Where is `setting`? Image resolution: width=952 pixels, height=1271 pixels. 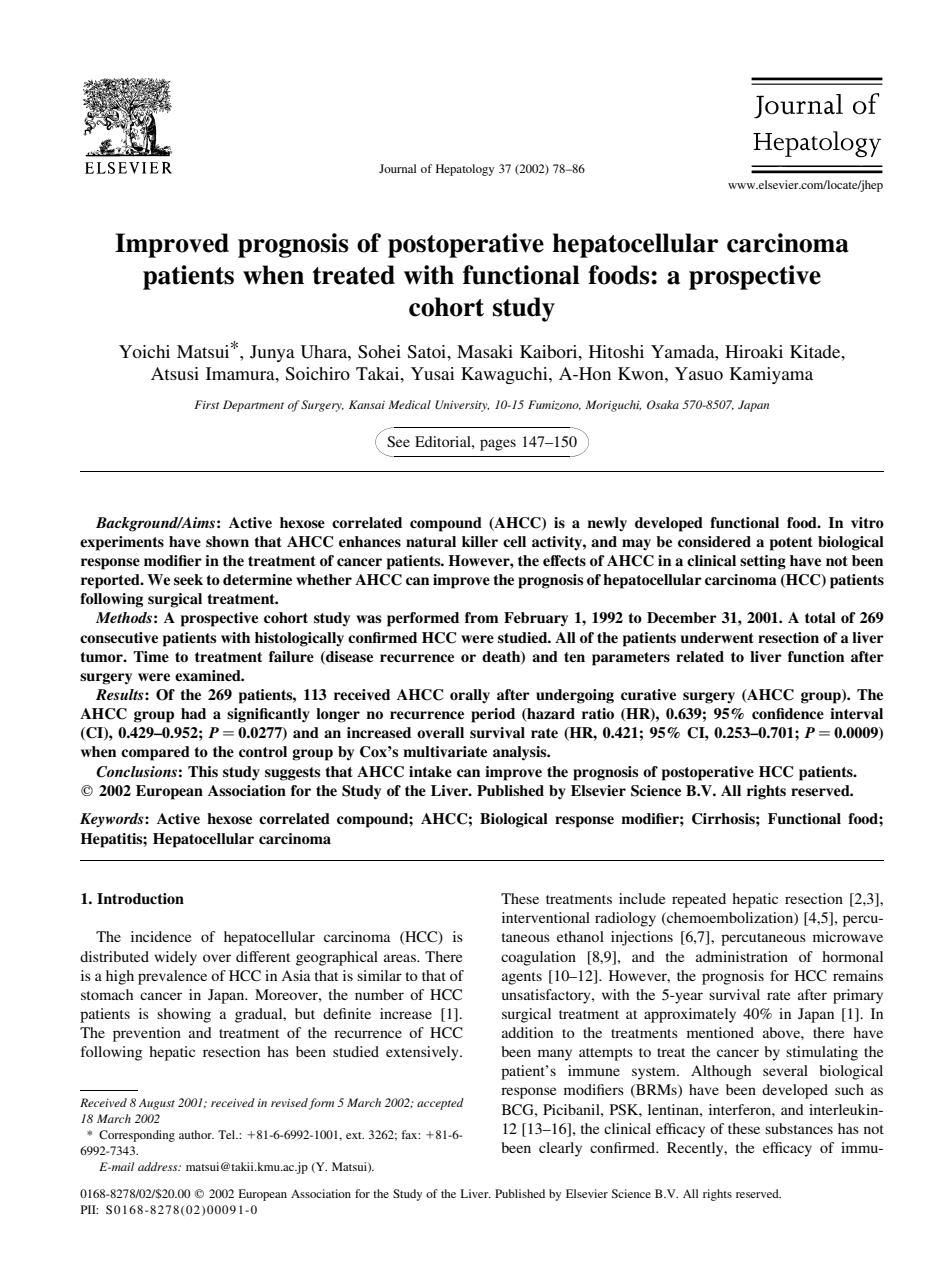 setting is located at coordinates (763, 562).
